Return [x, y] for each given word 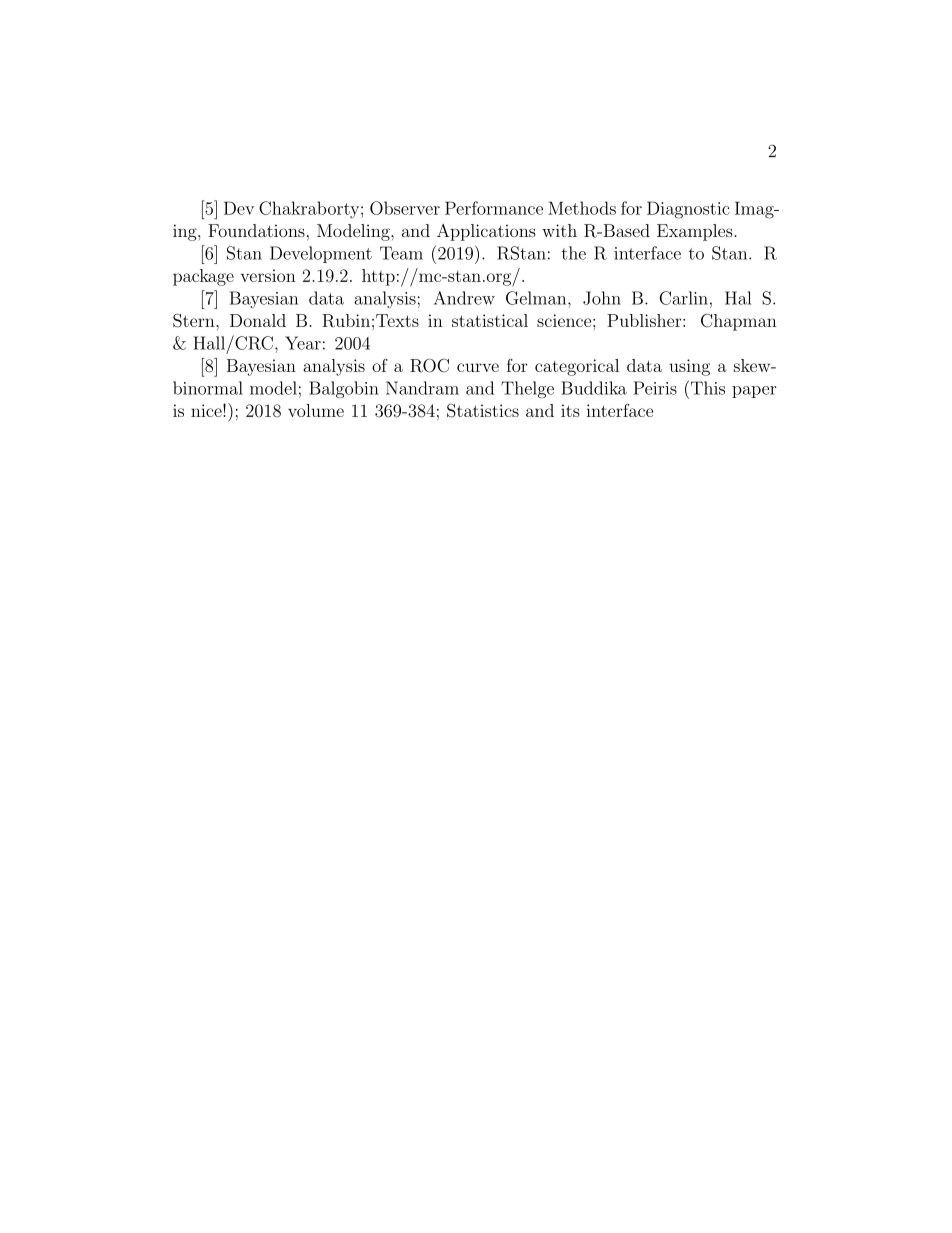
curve [478, 367]
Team [401, 253]
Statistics [483, 411]
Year [303, 343]
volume [316, 410]
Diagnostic [688, 210]
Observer [405, 208]
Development [321, 254]
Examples [696, 232]
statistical [490, 320]
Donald [258, 320]
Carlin [683, 298]
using [689, 367]
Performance [494, 208]
